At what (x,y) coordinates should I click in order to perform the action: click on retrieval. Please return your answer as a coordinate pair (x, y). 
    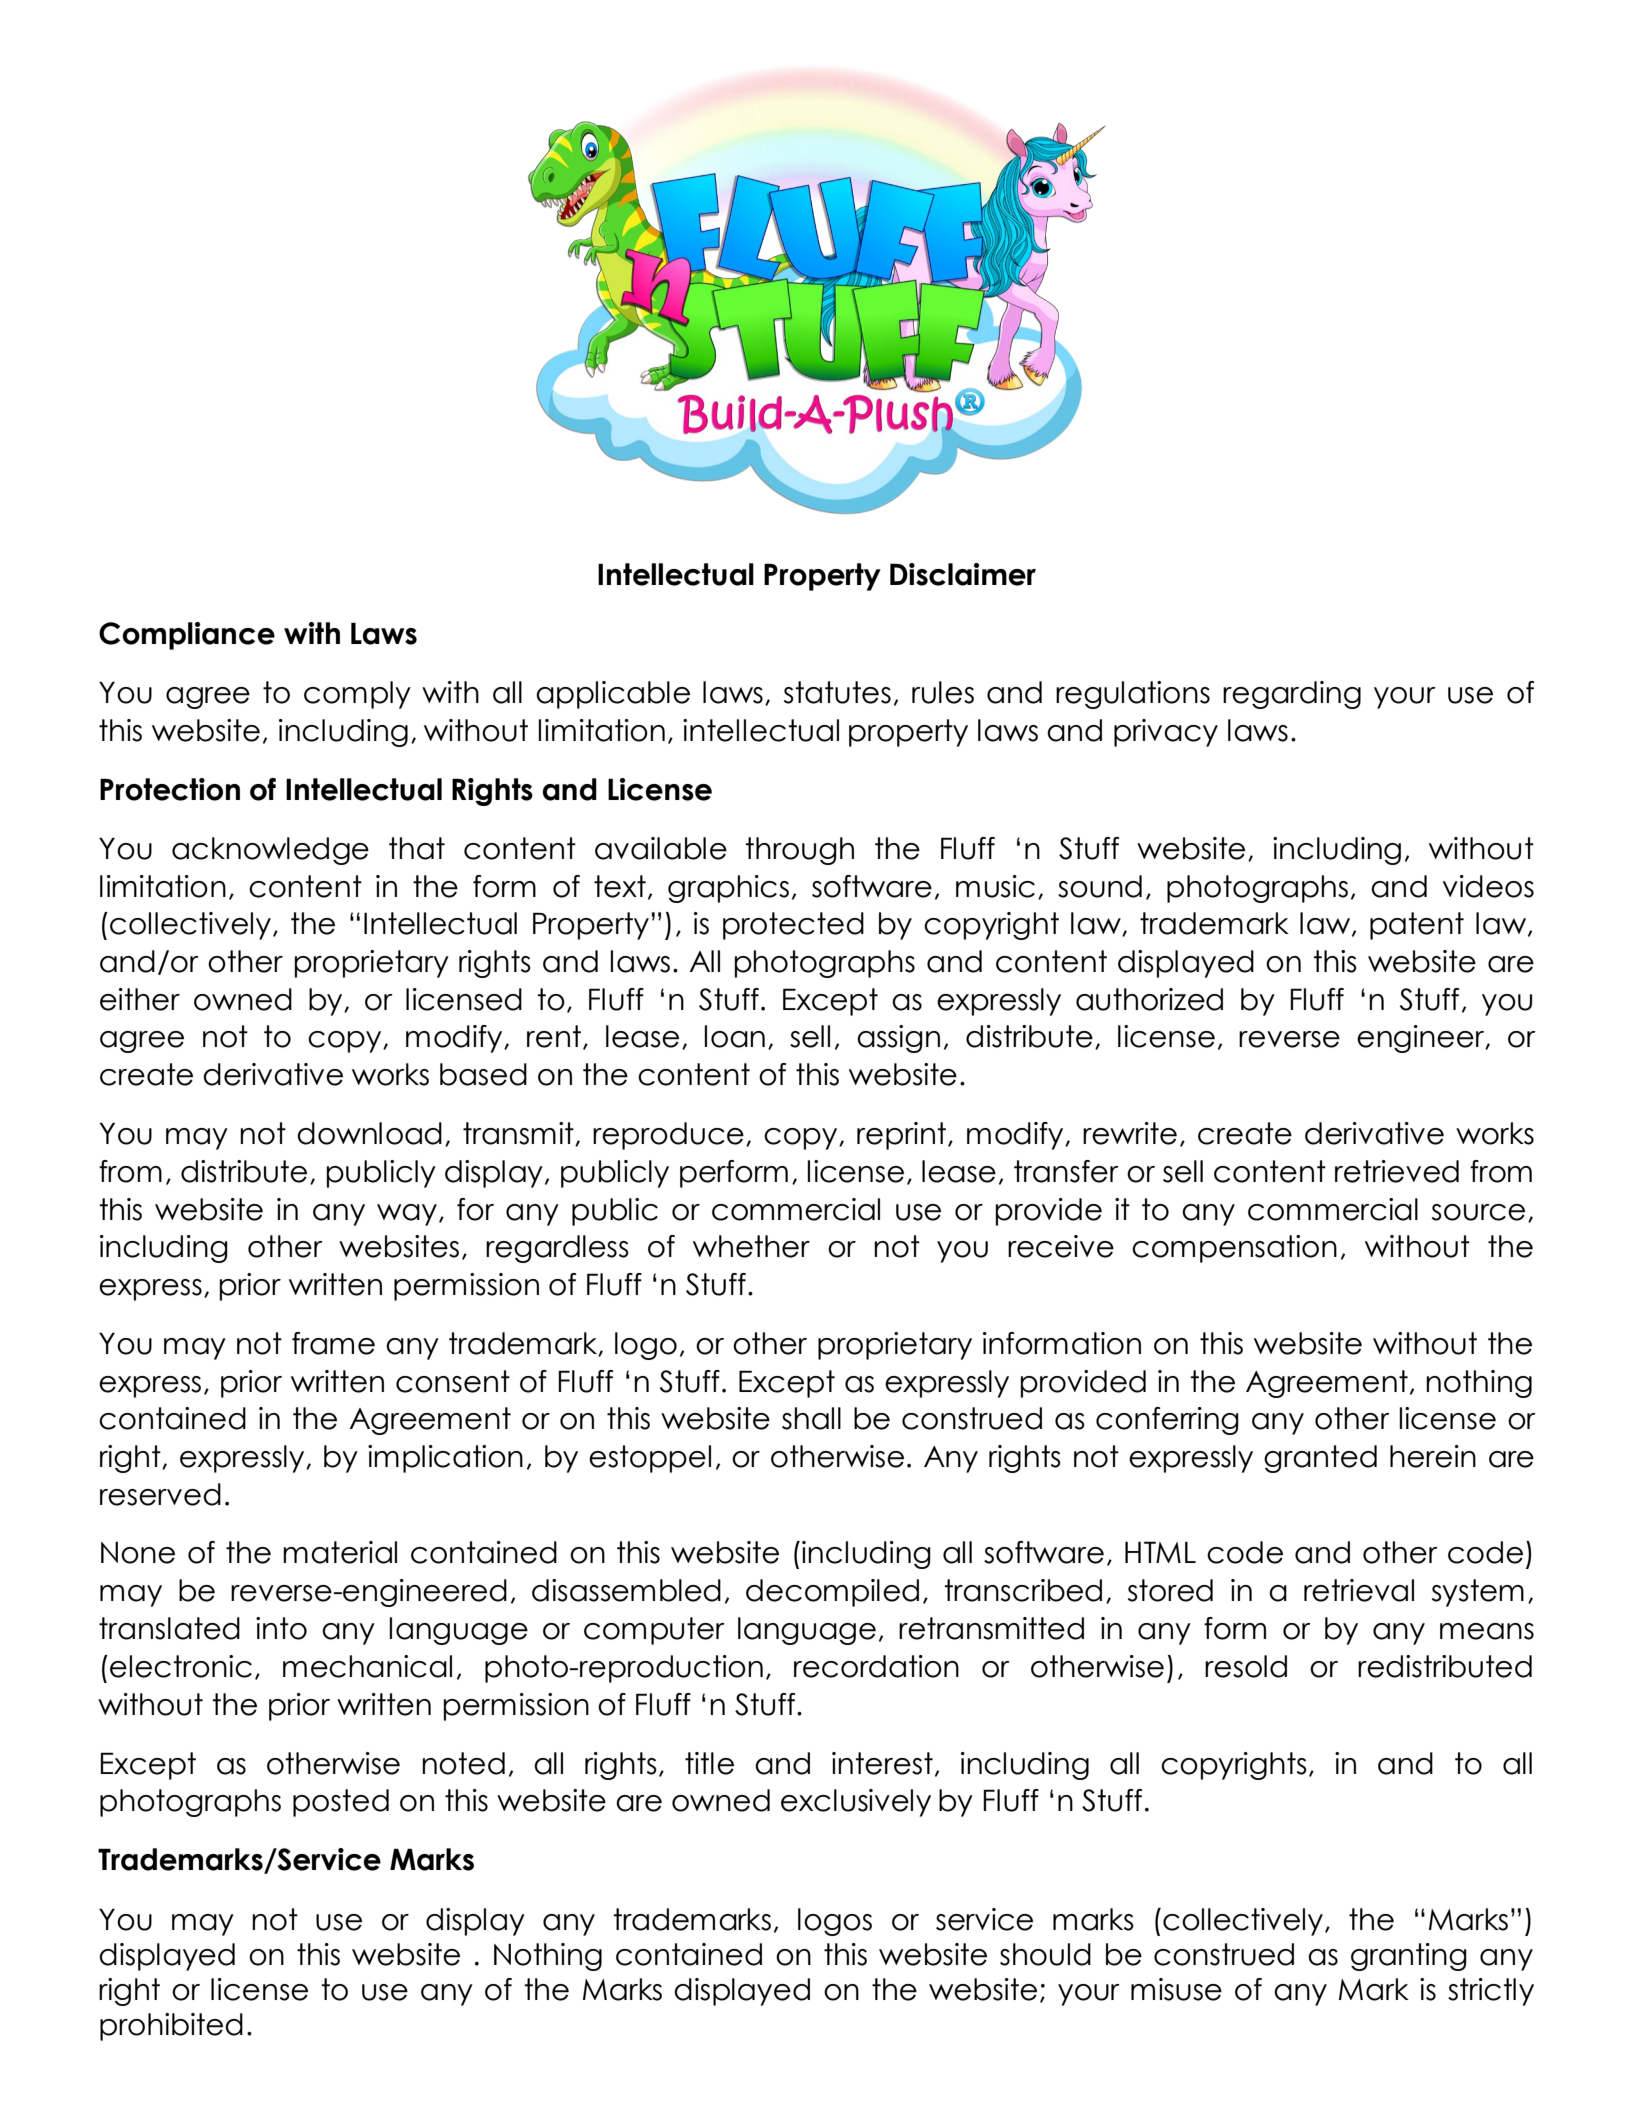
    Looking at the image, I should click on (1359, 1590).
